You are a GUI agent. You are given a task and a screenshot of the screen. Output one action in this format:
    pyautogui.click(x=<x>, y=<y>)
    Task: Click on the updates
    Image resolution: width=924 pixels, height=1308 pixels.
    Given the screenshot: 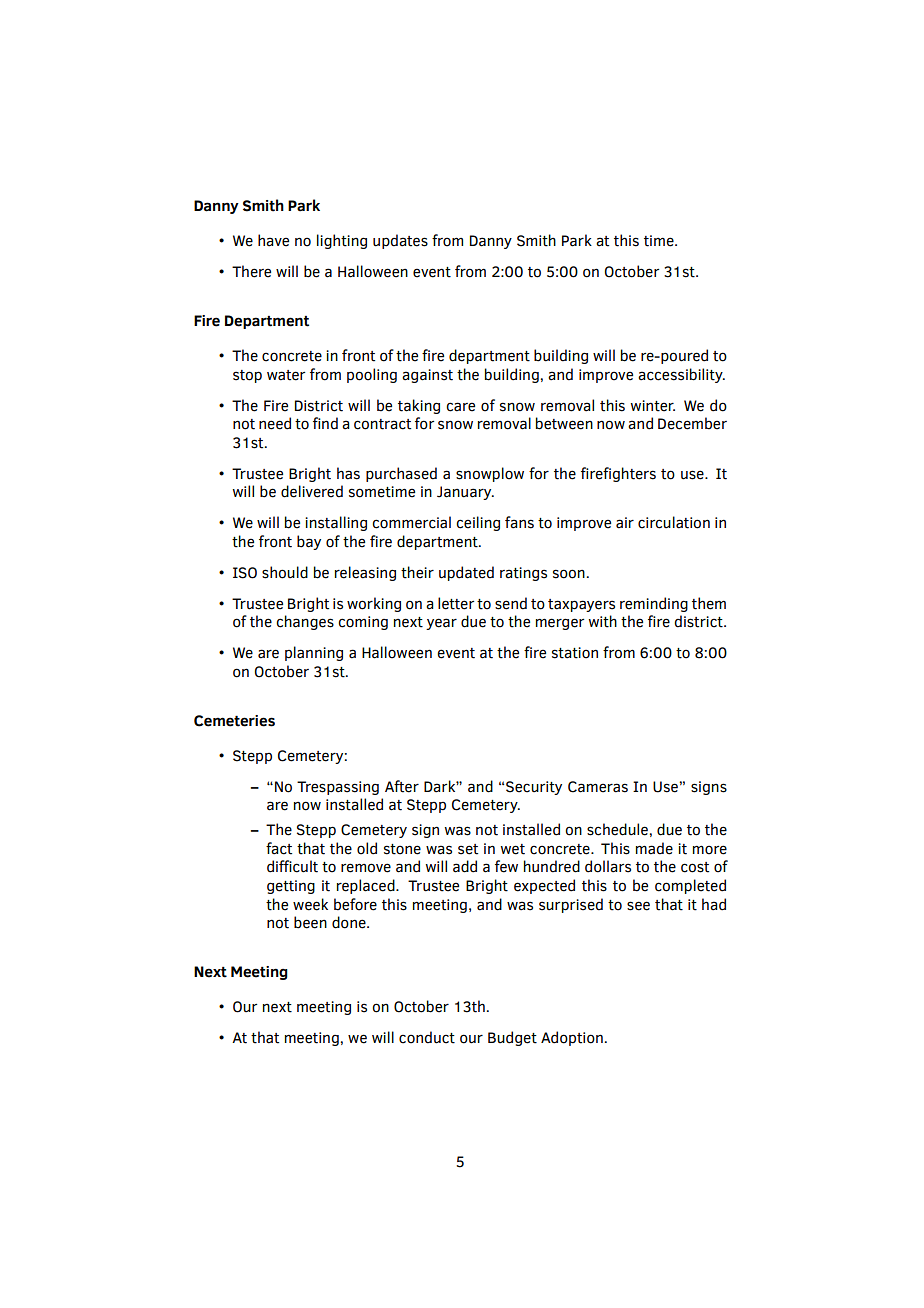 What is the action you would take?
    pyautogui.click(x=400, y=241)
